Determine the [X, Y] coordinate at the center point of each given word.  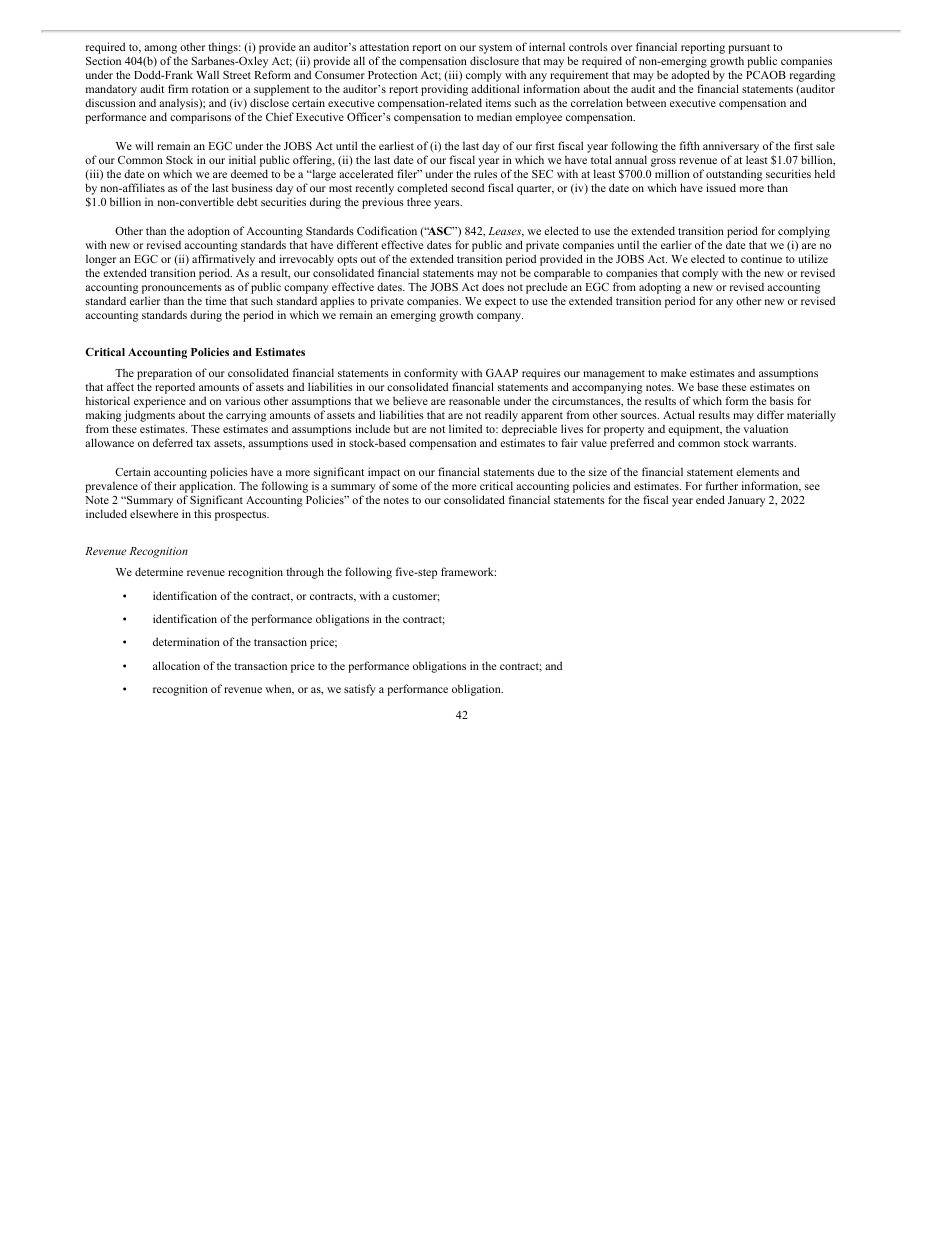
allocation [176, 665]
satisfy [360, 690]
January [746, 501]
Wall [207, 74]
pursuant [749, 50]
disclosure [494, 60]
